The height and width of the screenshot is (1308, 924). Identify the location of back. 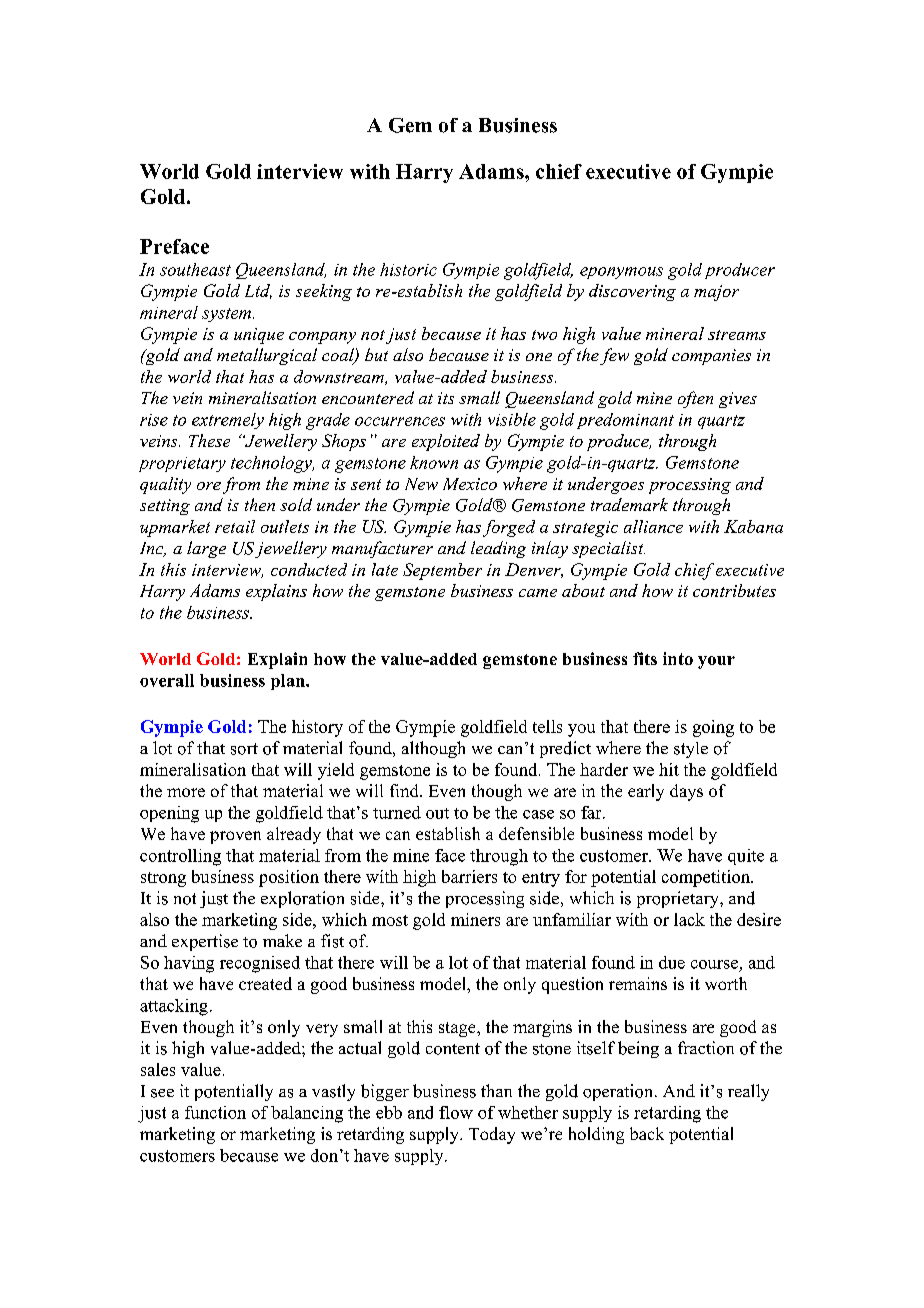
(647, 1133).
